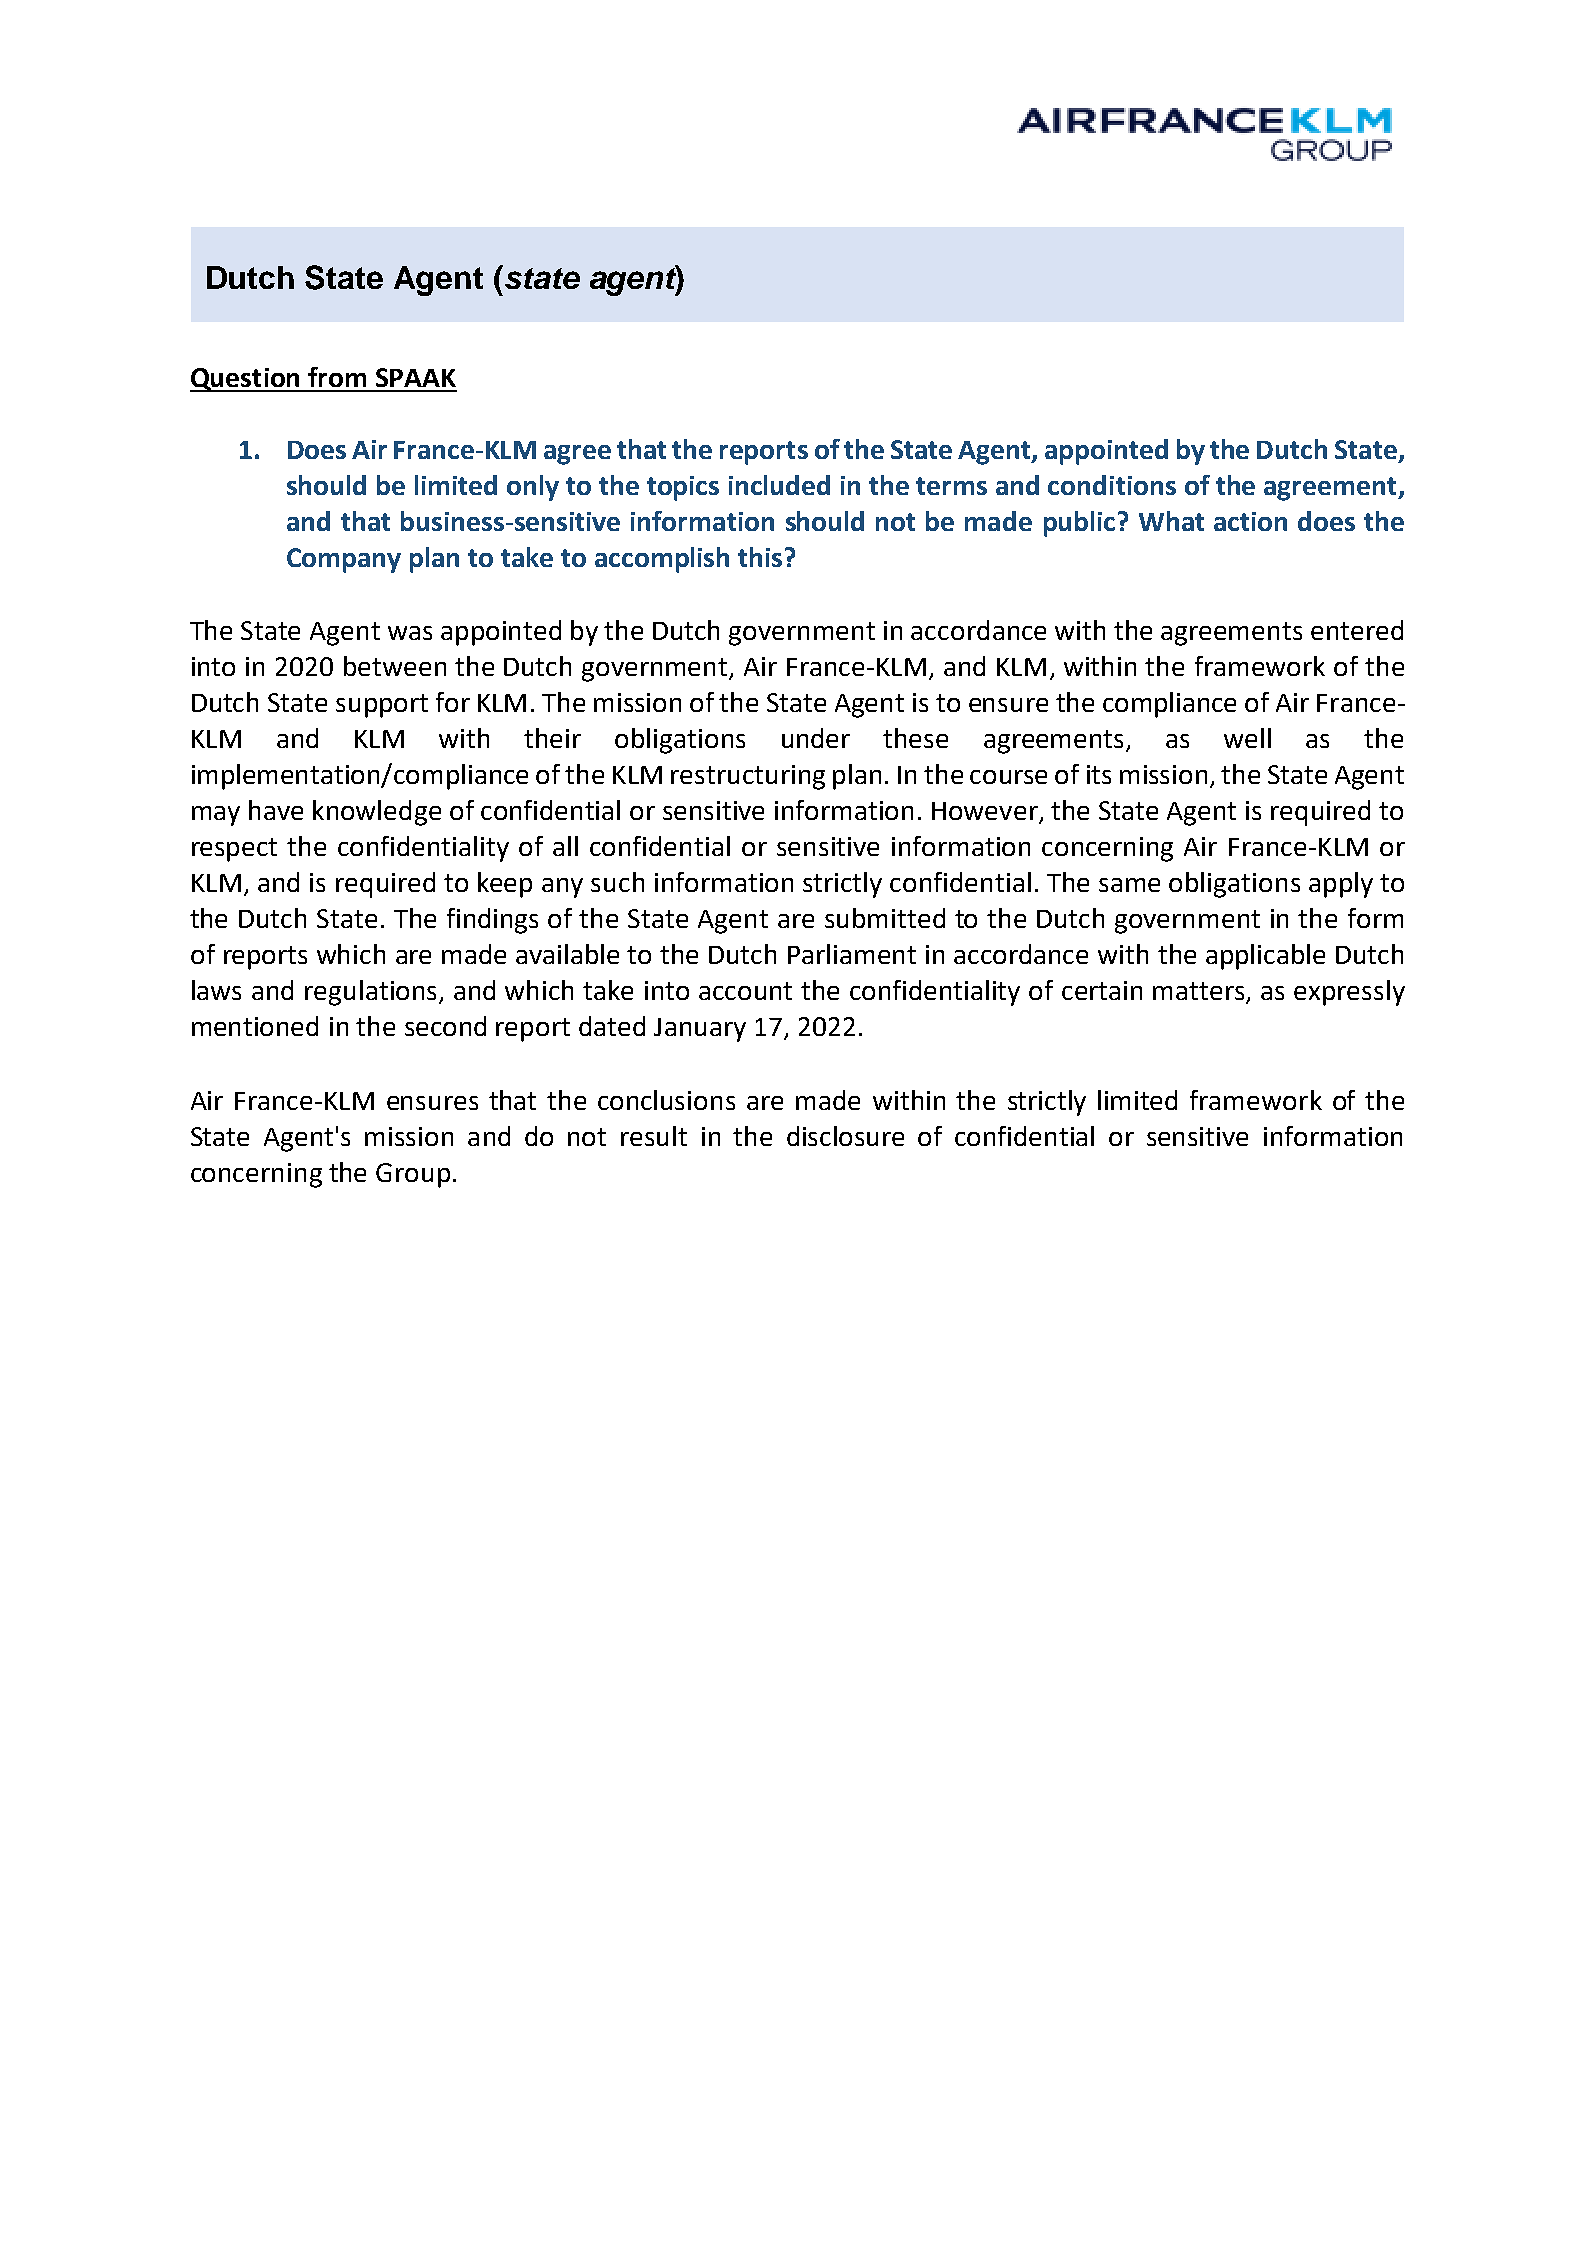 The width and height of the page is (1595, 2255). Describe the element at coordinates (492, 921) in the page. I see `findings` at that location.
